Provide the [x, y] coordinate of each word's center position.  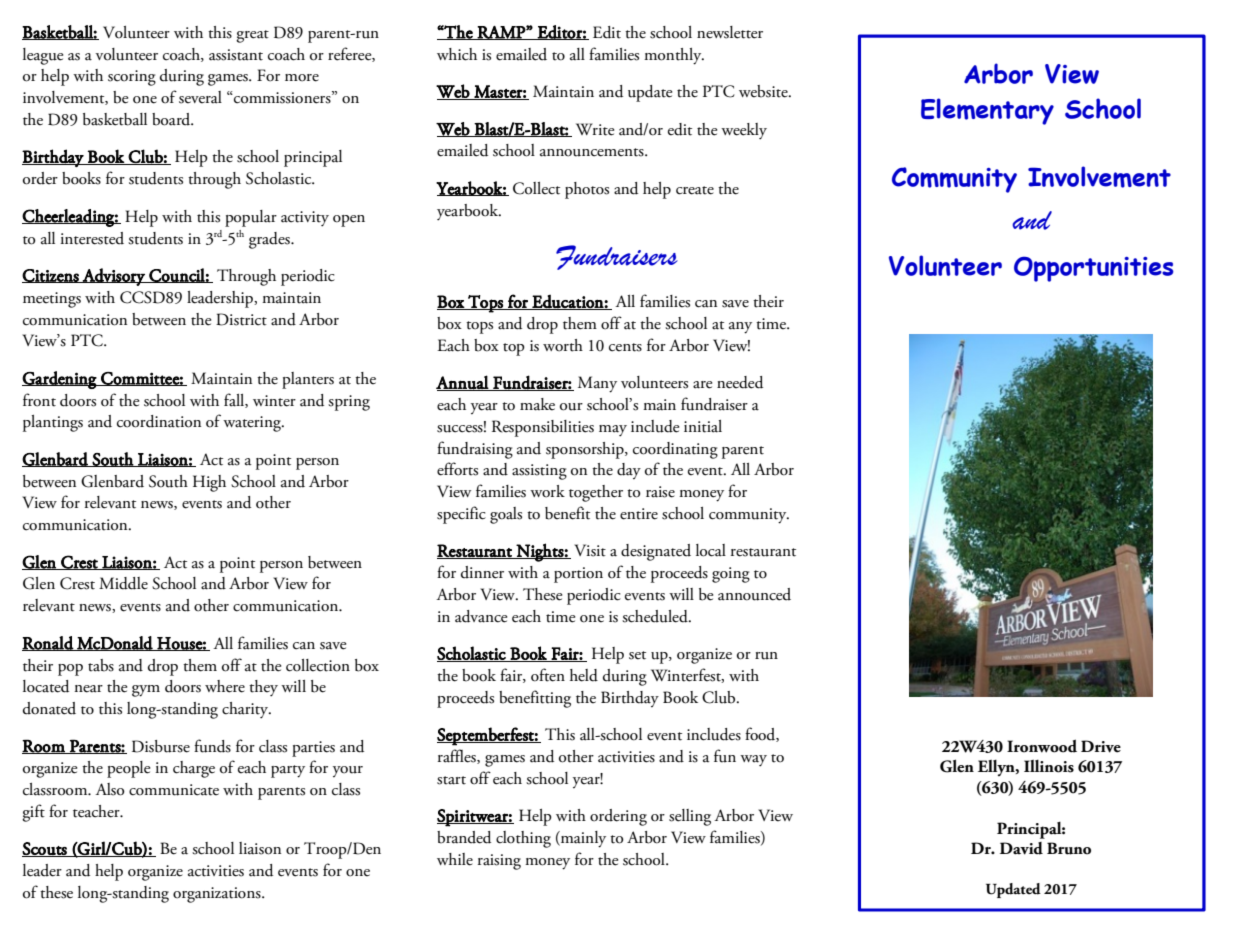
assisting [539, 472]
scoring [132, 78]
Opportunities [1094, 269]
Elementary [987, 111]
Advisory [114, 277]
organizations [218, 895]
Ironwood [1042, 746]
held [584, 675]
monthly [674, 56]
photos [587, 190]
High [209, 483]
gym [146, 691]
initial [703, 426]
